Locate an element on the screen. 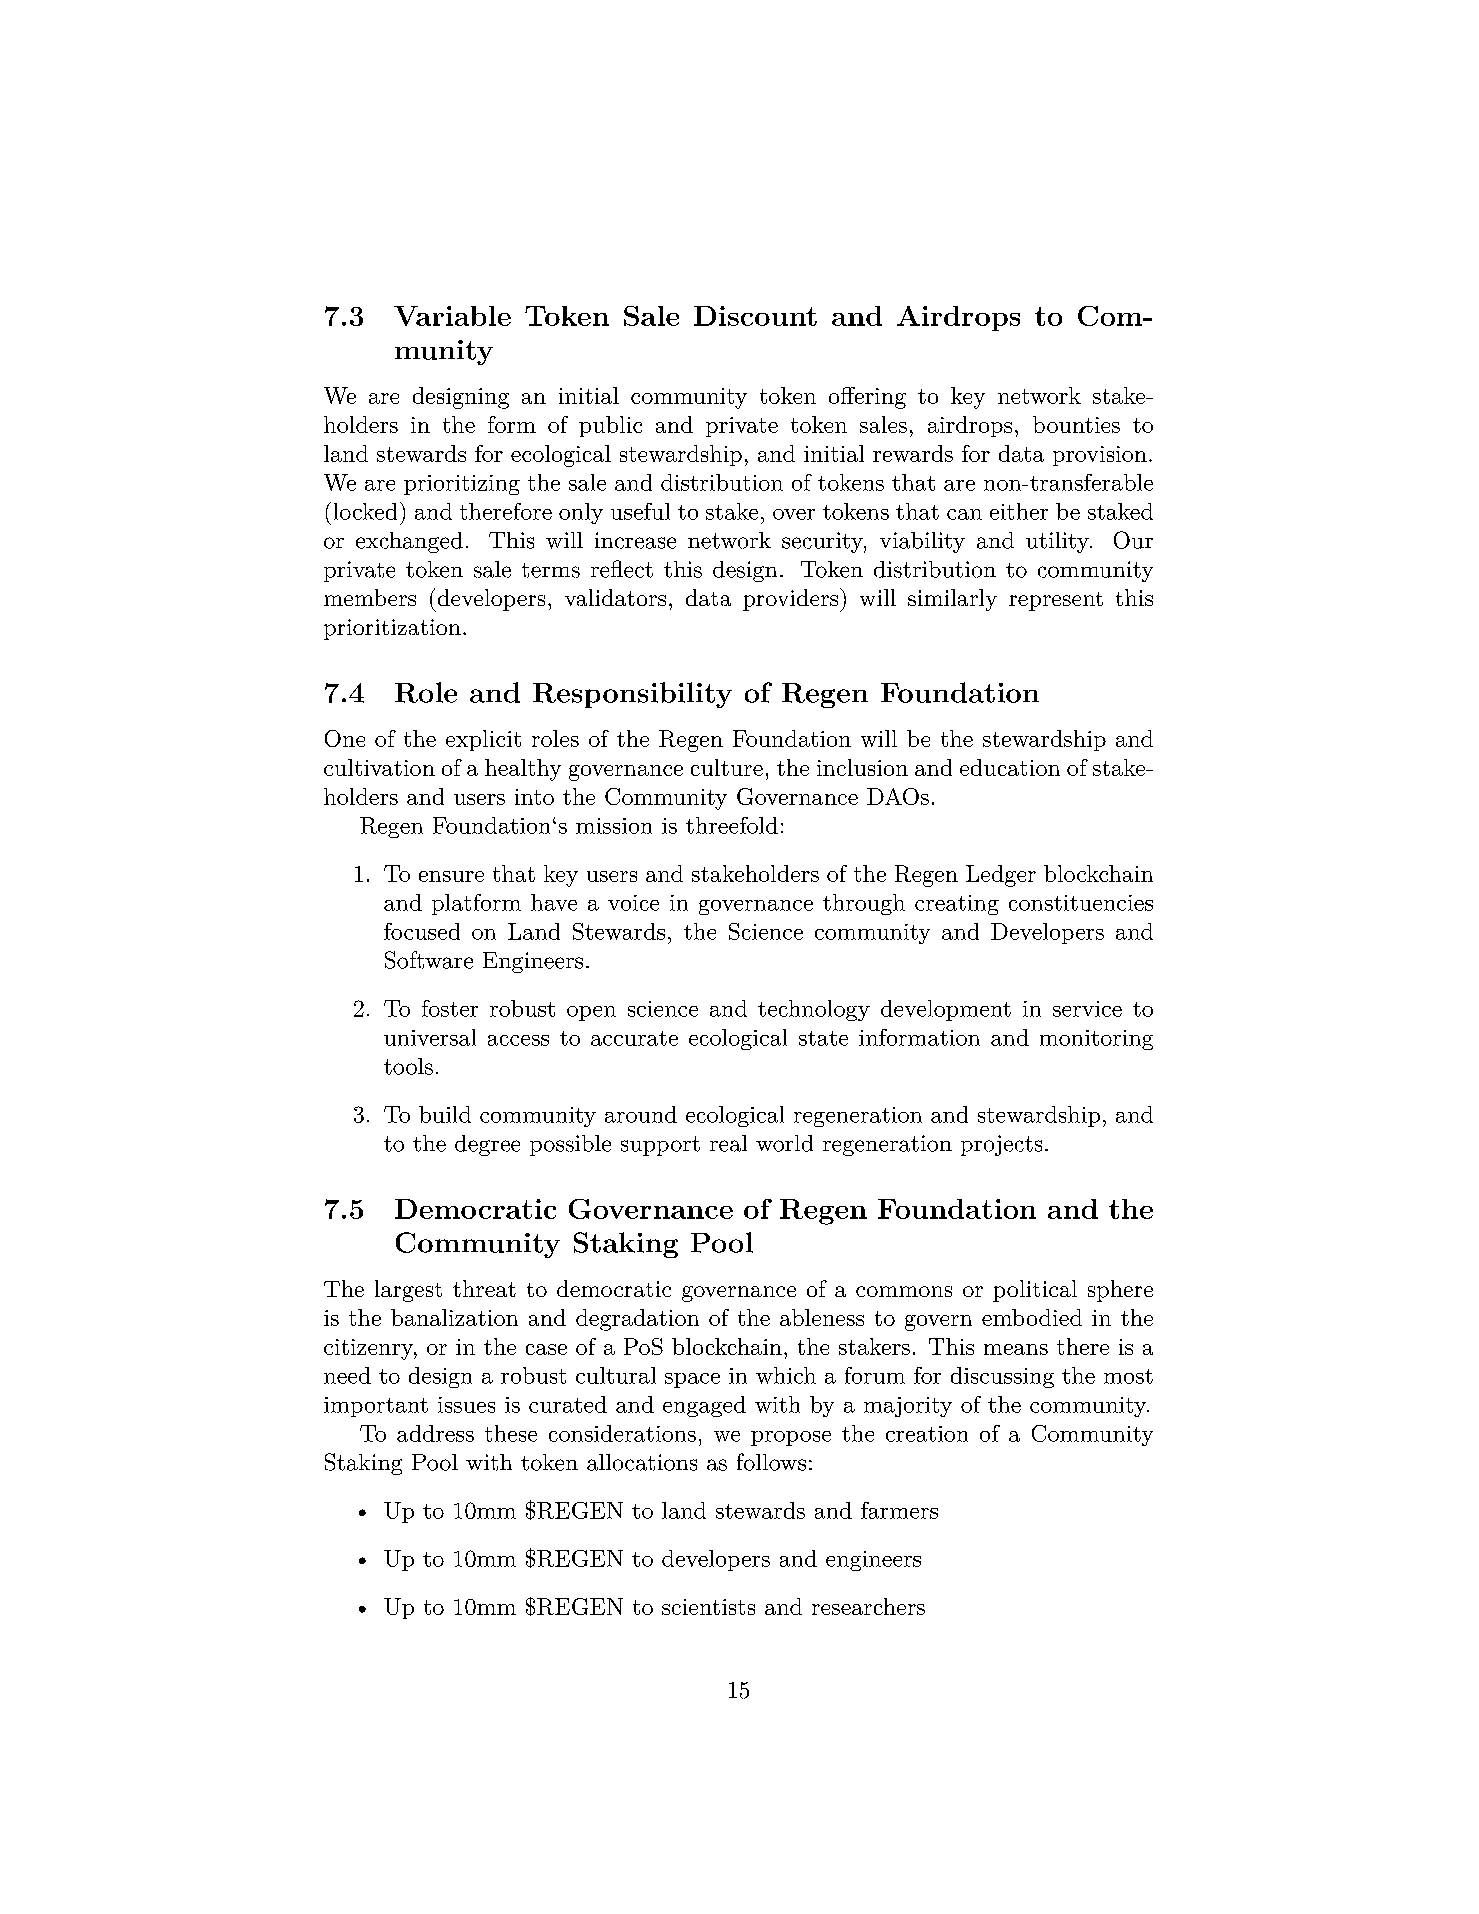  Software is located at coordinates (429, 960).
